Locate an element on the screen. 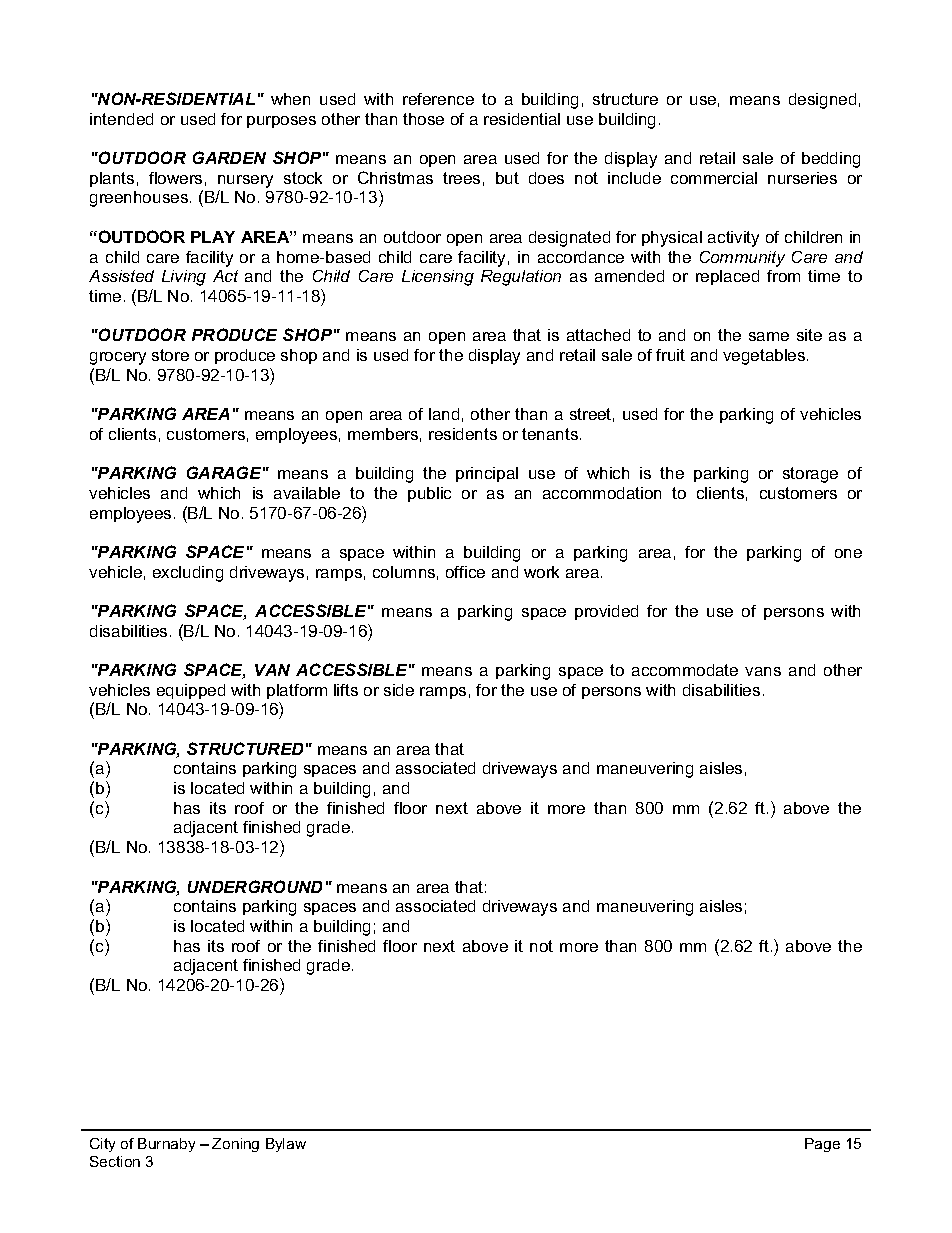  GARDEN is located at coordinates (229, 157).
